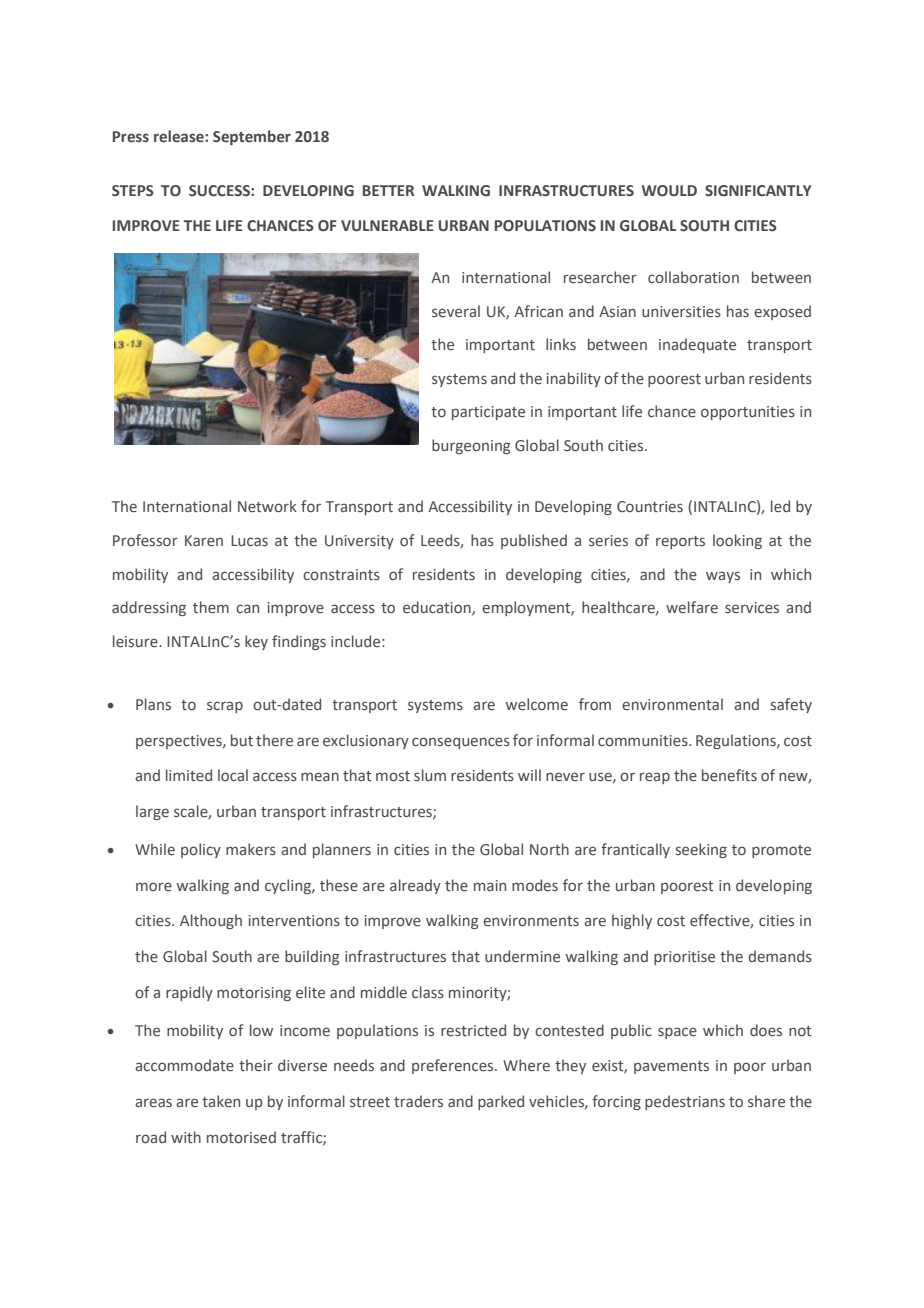  Describe the element at coordinates (430, 775) in the screenshot. I see `slum` at that location.
